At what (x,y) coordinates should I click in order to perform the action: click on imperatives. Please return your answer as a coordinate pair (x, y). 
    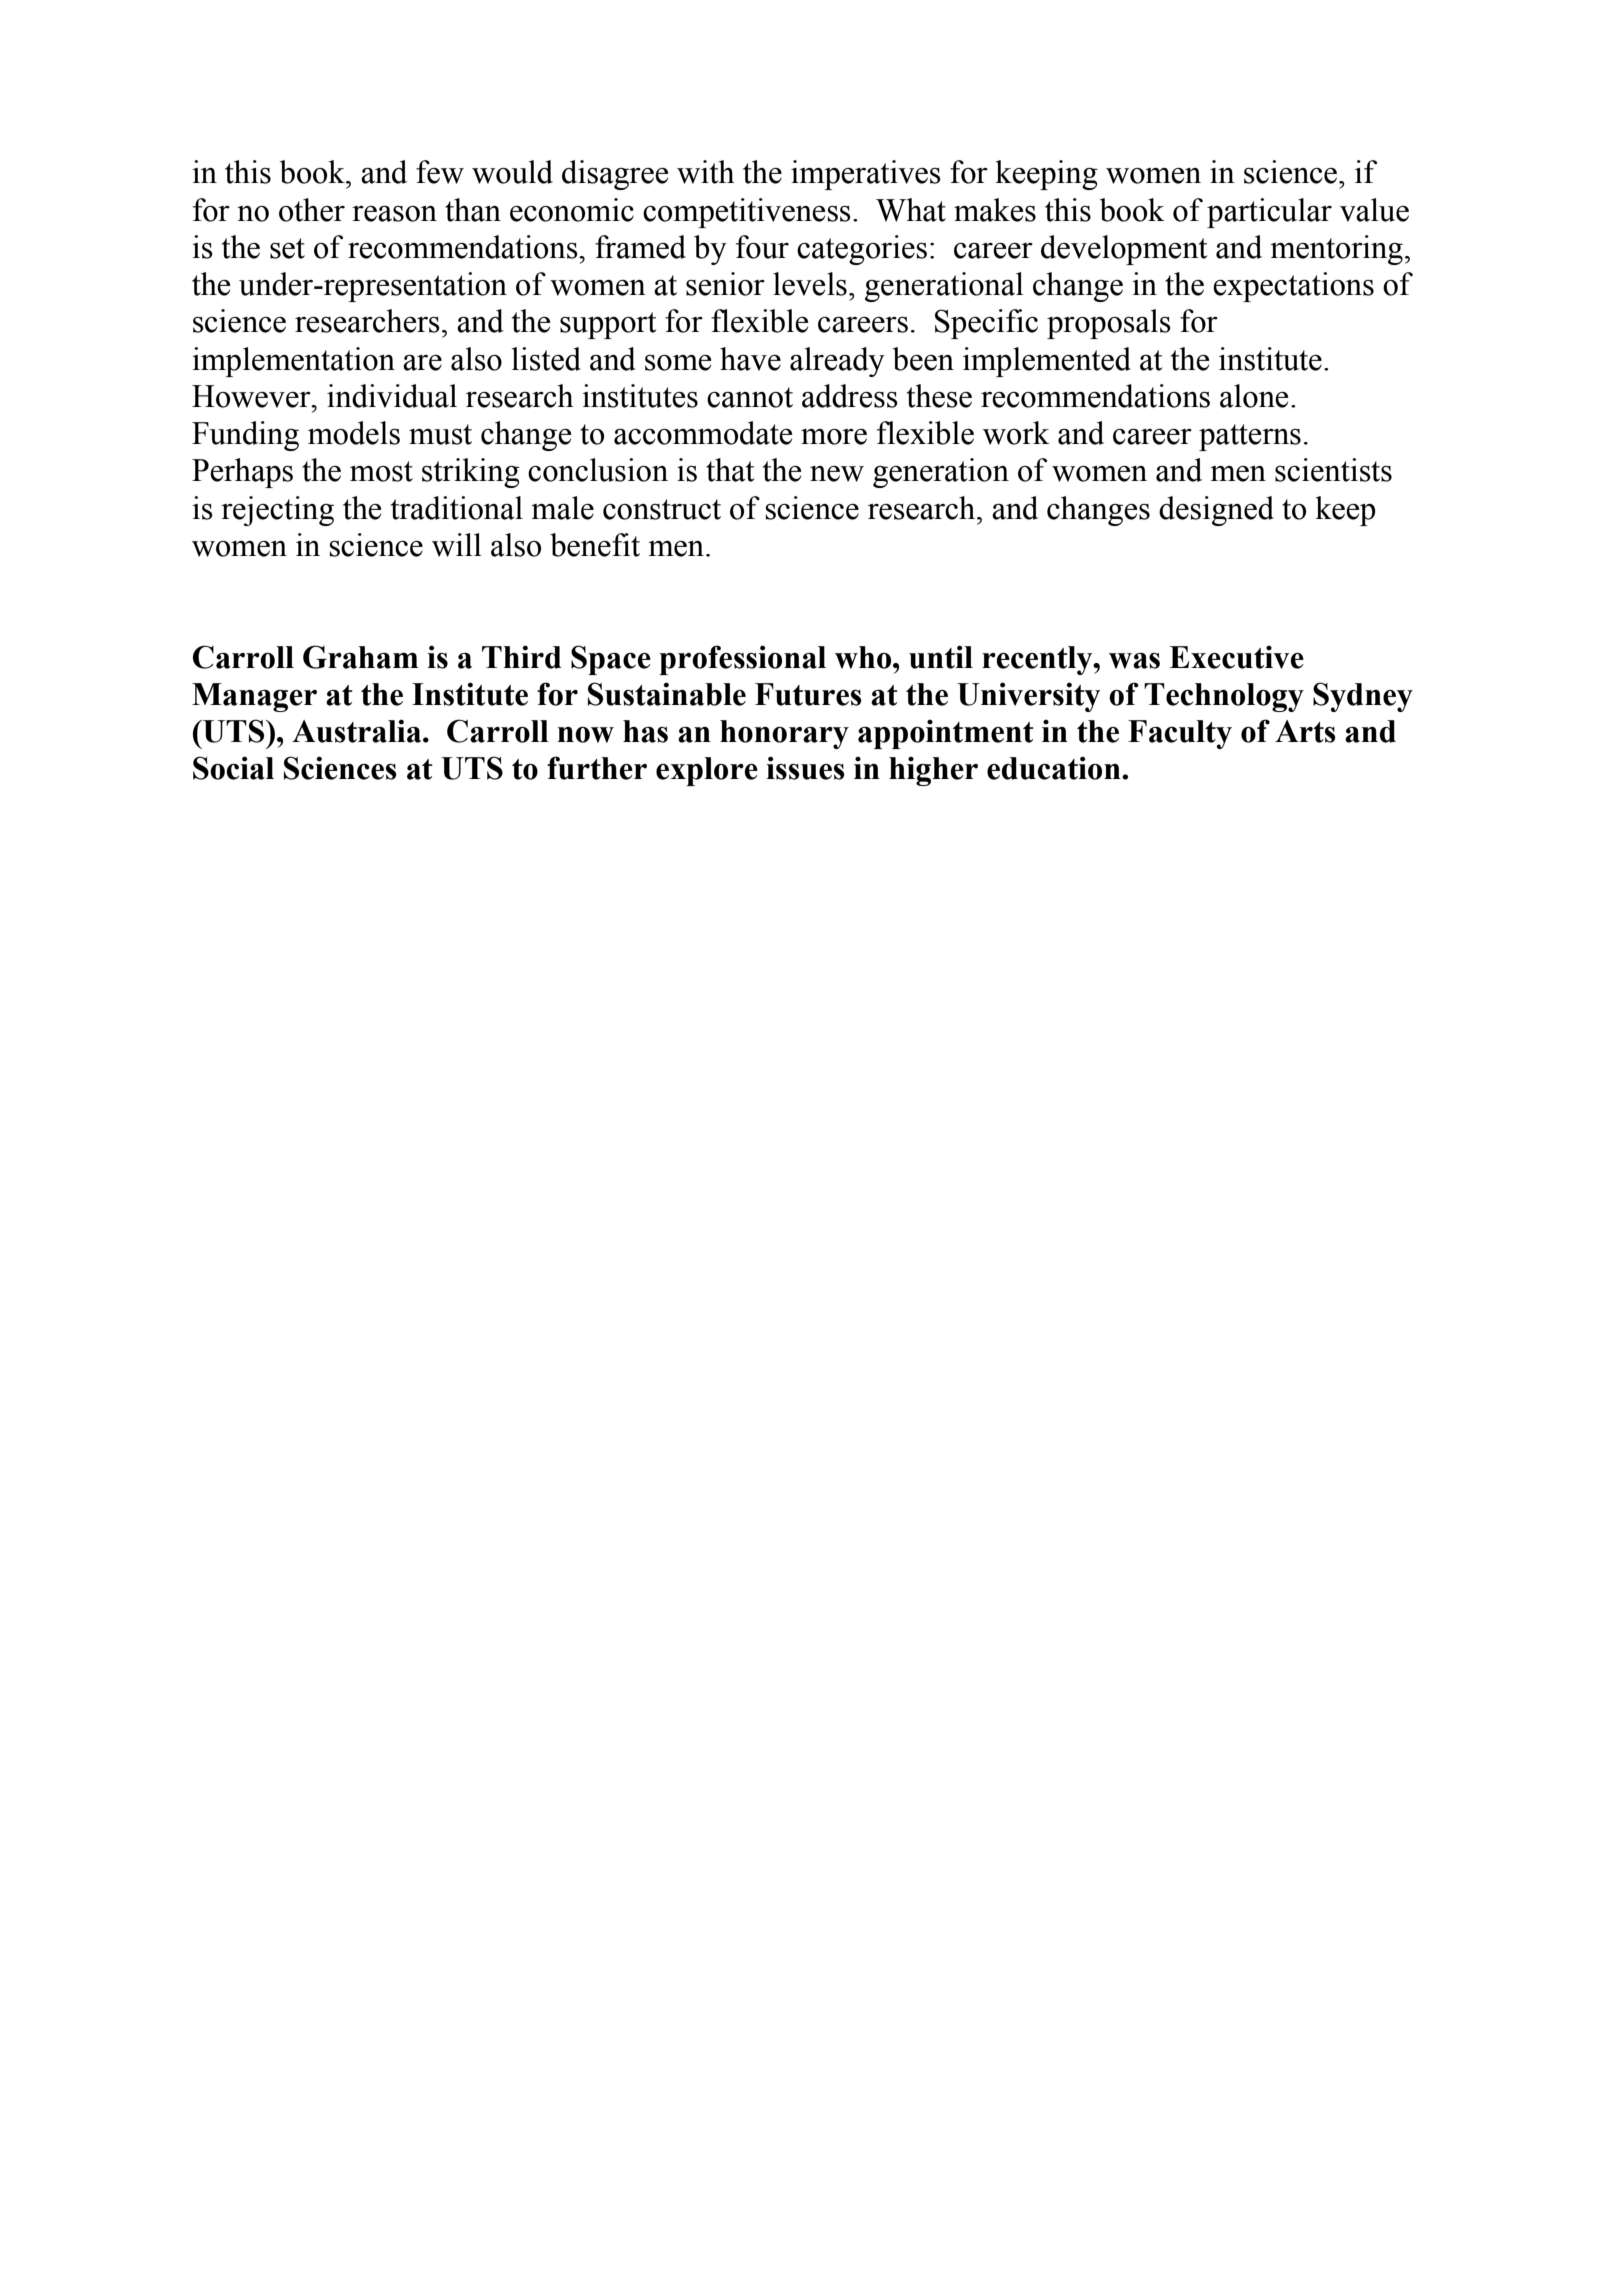
    Looking at the image, I should click on (866, 175).
